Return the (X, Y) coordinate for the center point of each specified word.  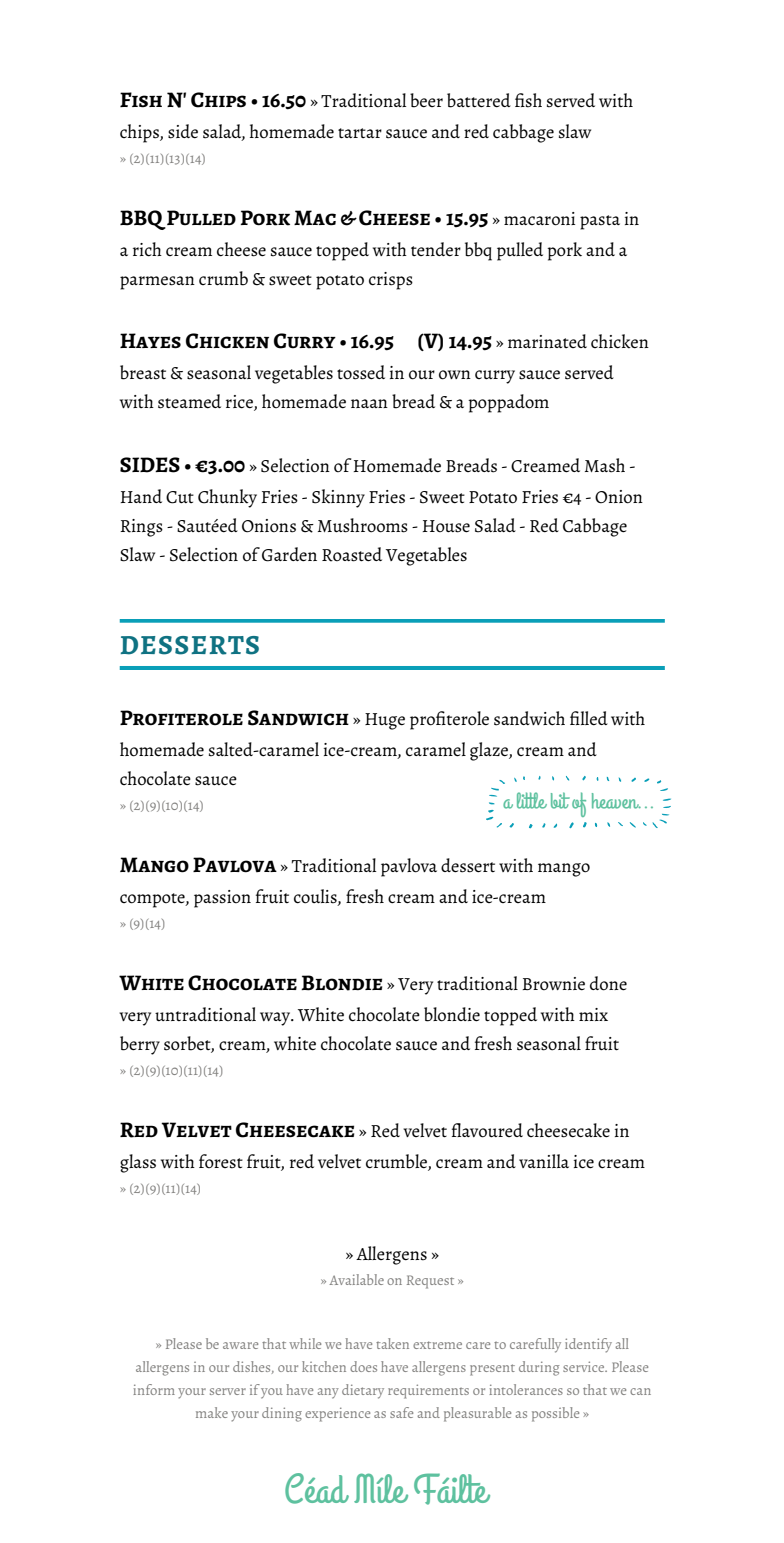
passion (222, 899)
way (276, 1019)
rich (147, 249)
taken (392, 1343)
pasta (600, 222)
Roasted (352, 554)
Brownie (554, 984)
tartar (360, 133)
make (212, 1412)
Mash (605, 465)
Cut (180, 497)
